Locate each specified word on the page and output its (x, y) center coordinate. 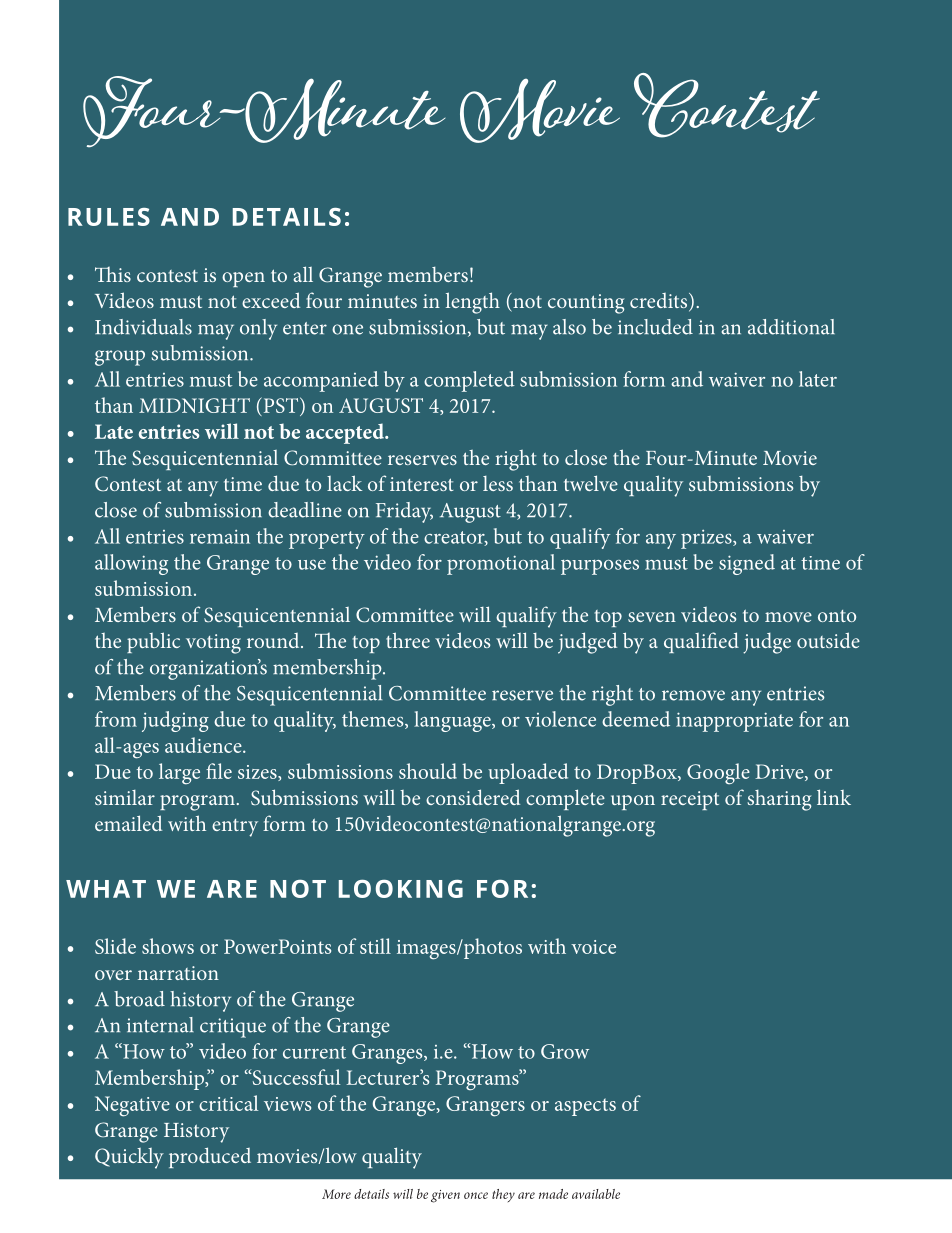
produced (210, 1157)
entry (235, 828)
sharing (779, 800)
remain (220, 536)
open (243, 279)
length (473, 303)
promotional (501, 564)
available (596, 1194)
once (476, 1195)
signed (747, 564)
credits (660, 302)
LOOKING (401, 888)
